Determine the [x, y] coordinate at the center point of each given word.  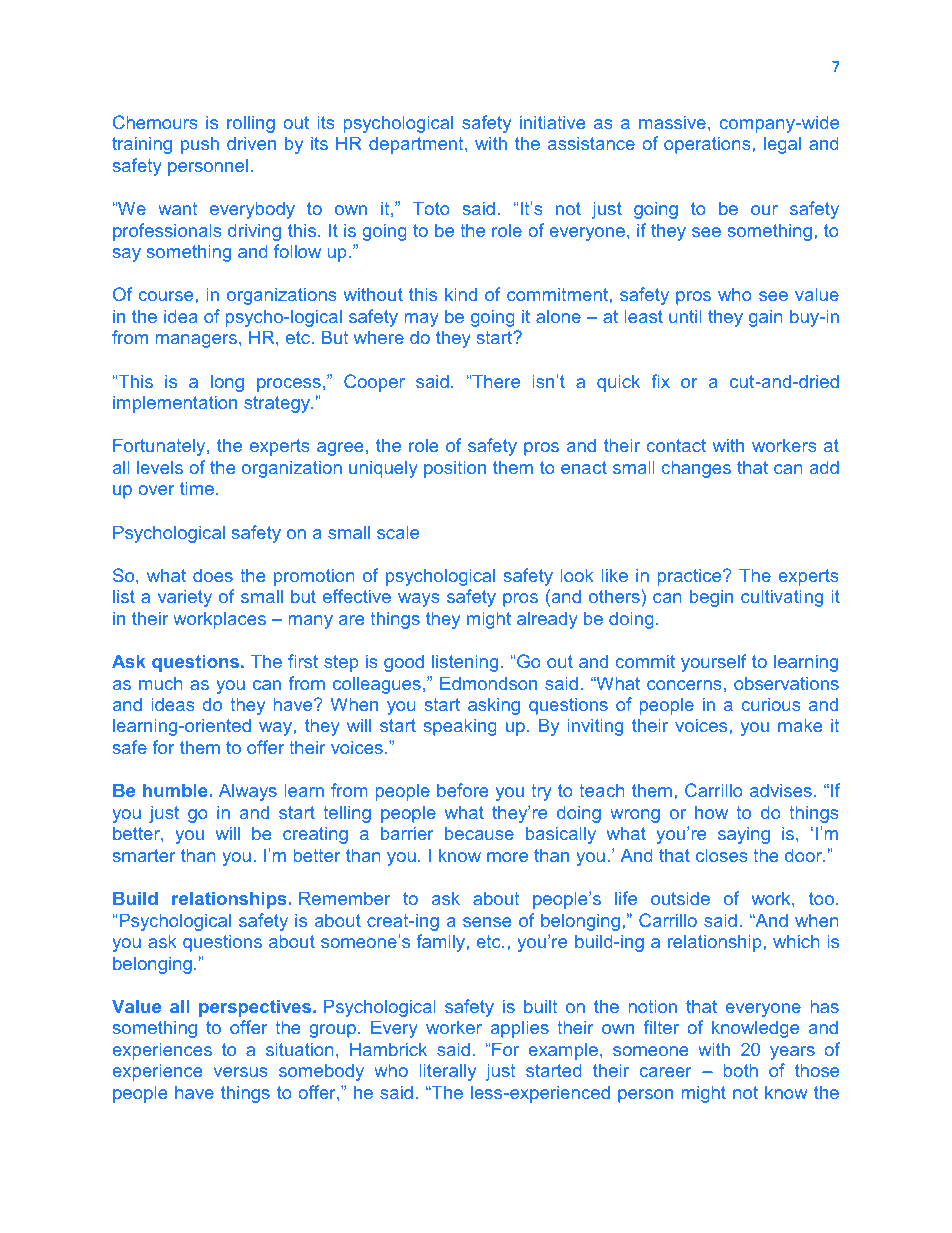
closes [721, 855]
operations [707, 145]
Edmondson [488, 683]
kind [461, 294]
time [197, 488]
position [455, 469]
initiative [552, 122]
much [161, 683]
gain [766, 318]
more [507, 857]
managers [196, 341]
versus [240, 1072]
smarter [144, 855]
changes [696, 469]
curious [771, 704]
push [200, 145]
